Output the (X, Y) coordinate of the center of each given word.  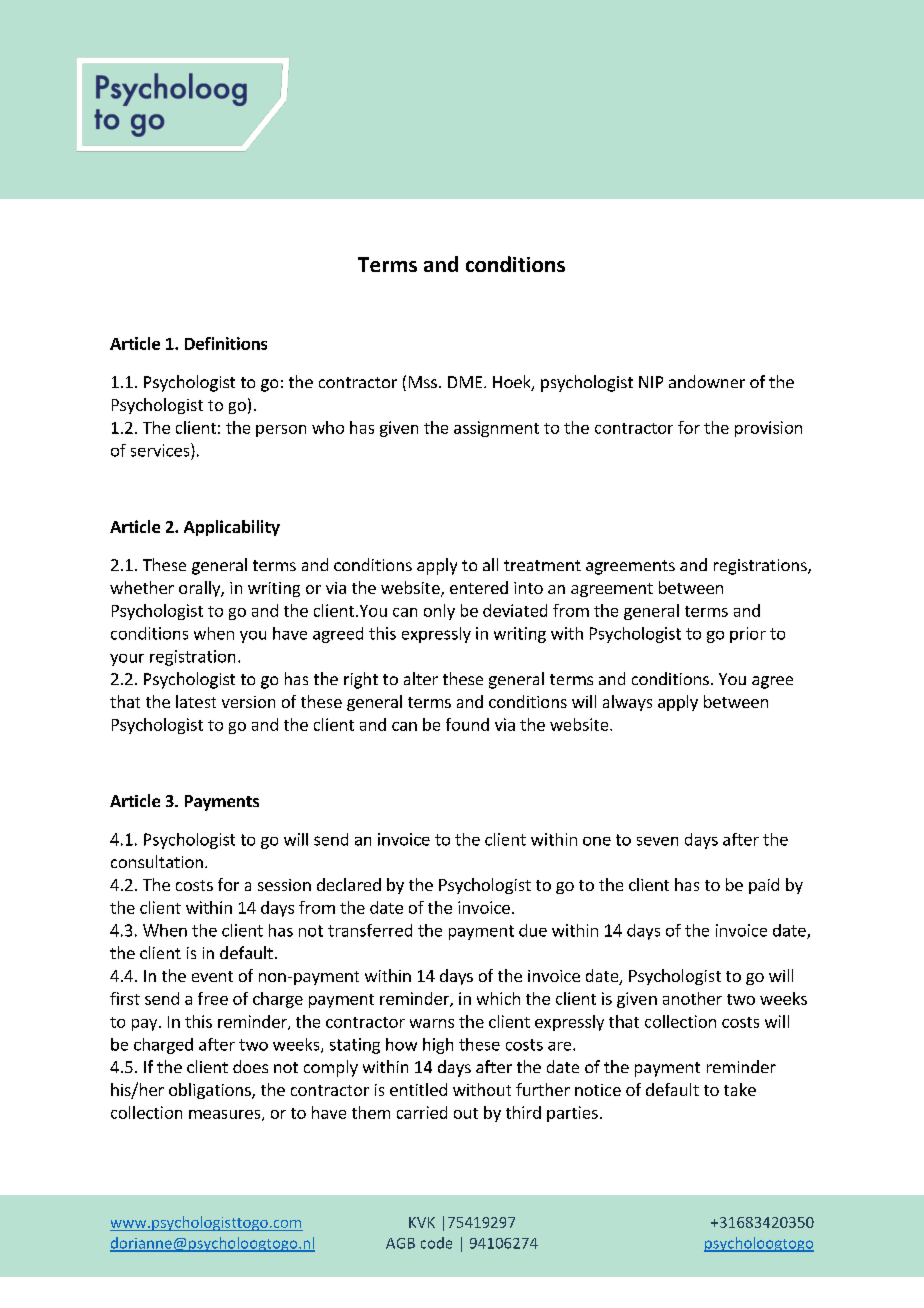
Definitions (226, 343)
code (436, 1243)
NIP (651, 382)
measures (226, 1115)
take (740, 1089)
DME (466, 382)
